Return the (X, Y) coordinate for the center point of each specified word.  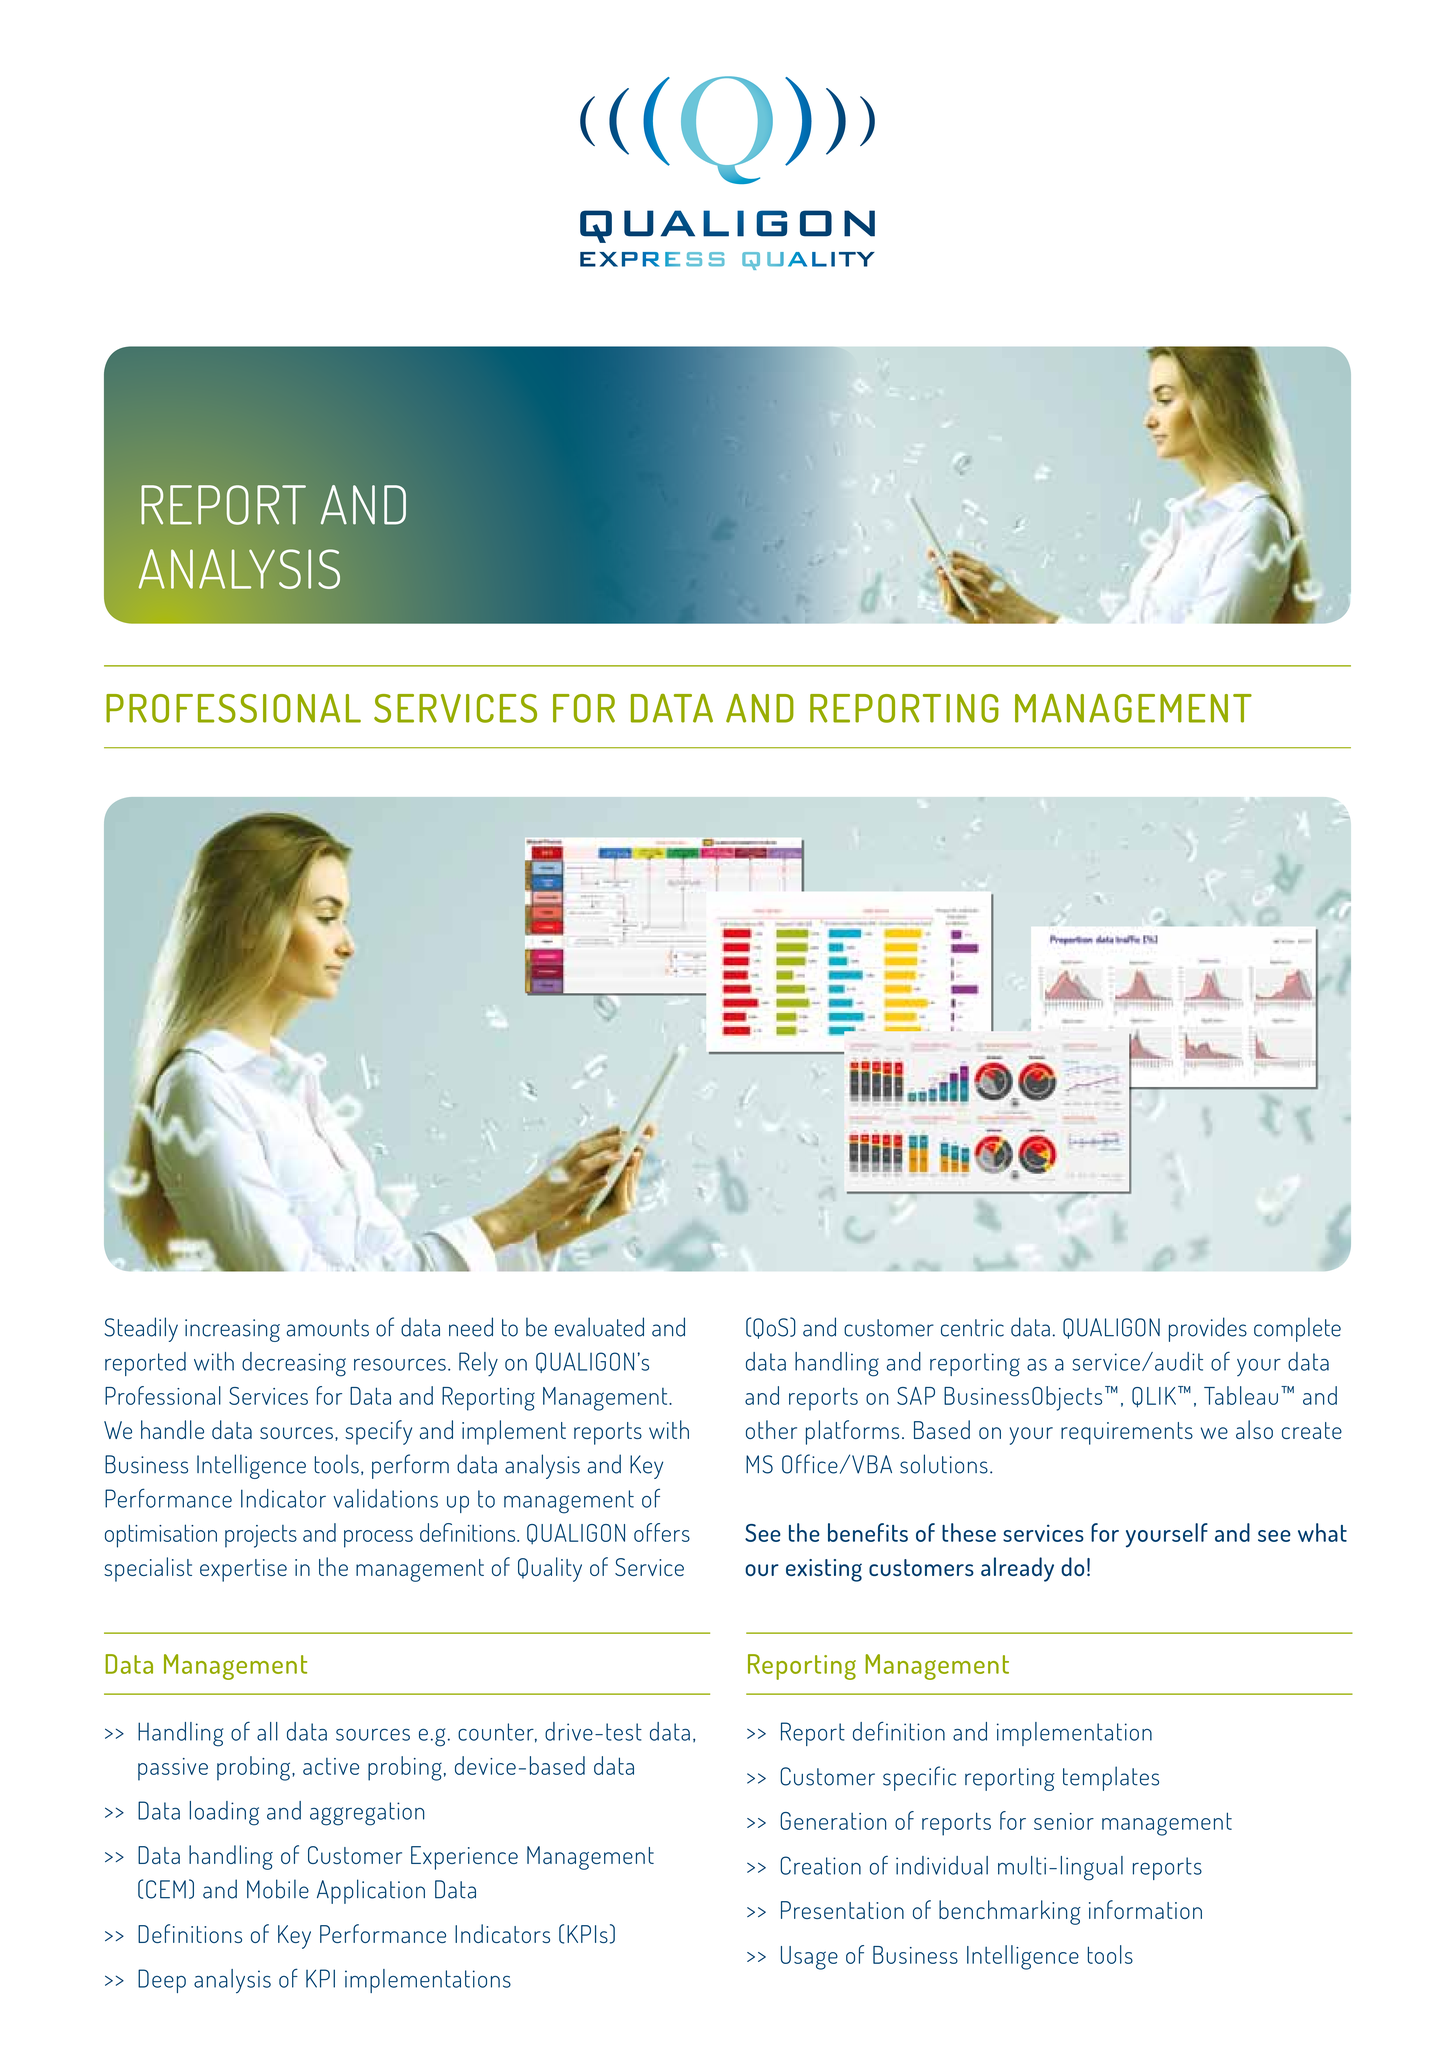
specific (919, 1778)
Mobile (278, 1889)
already (1017, 1569)
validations (385, 1498)
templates (1111, 1778)
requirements (1127, 1433)
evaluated (599, 1327)
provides (1208, 1329)
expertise (243, 1570)
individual (942, 1865)
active (331, 1766)
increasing (232, 1330)
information (1145, 1909)
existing (824, 1570)
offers (662, 1532)
